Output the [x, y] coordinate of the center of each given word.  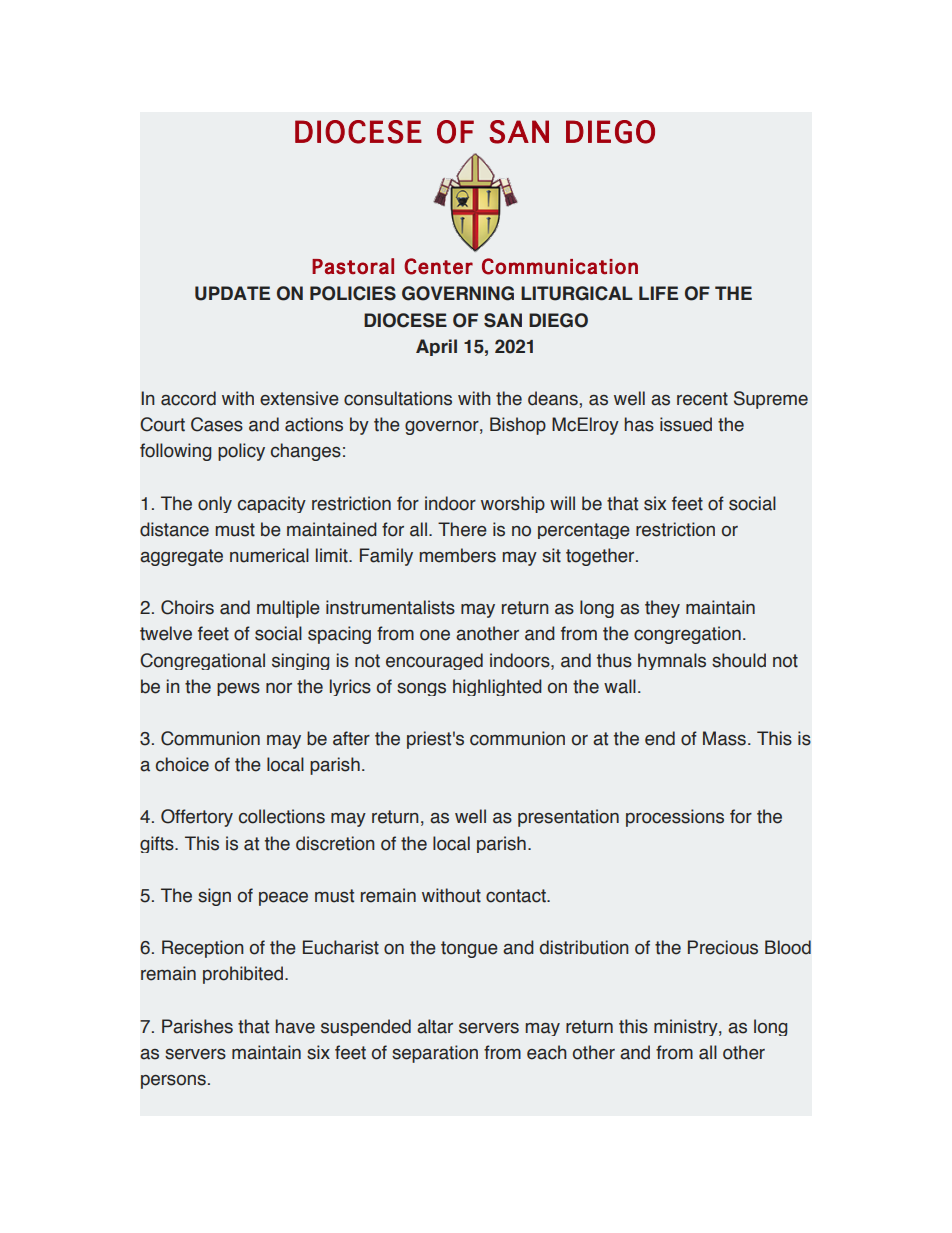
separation [435, 1054]
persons [173, 1082]
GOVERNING [458, 293]
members [458, 555]
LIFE [658, 293]
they [662, 609]
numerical [269, 555]
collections [282, 816]
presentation [568, 818]
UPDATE [232, 293]
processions [675, 818]
